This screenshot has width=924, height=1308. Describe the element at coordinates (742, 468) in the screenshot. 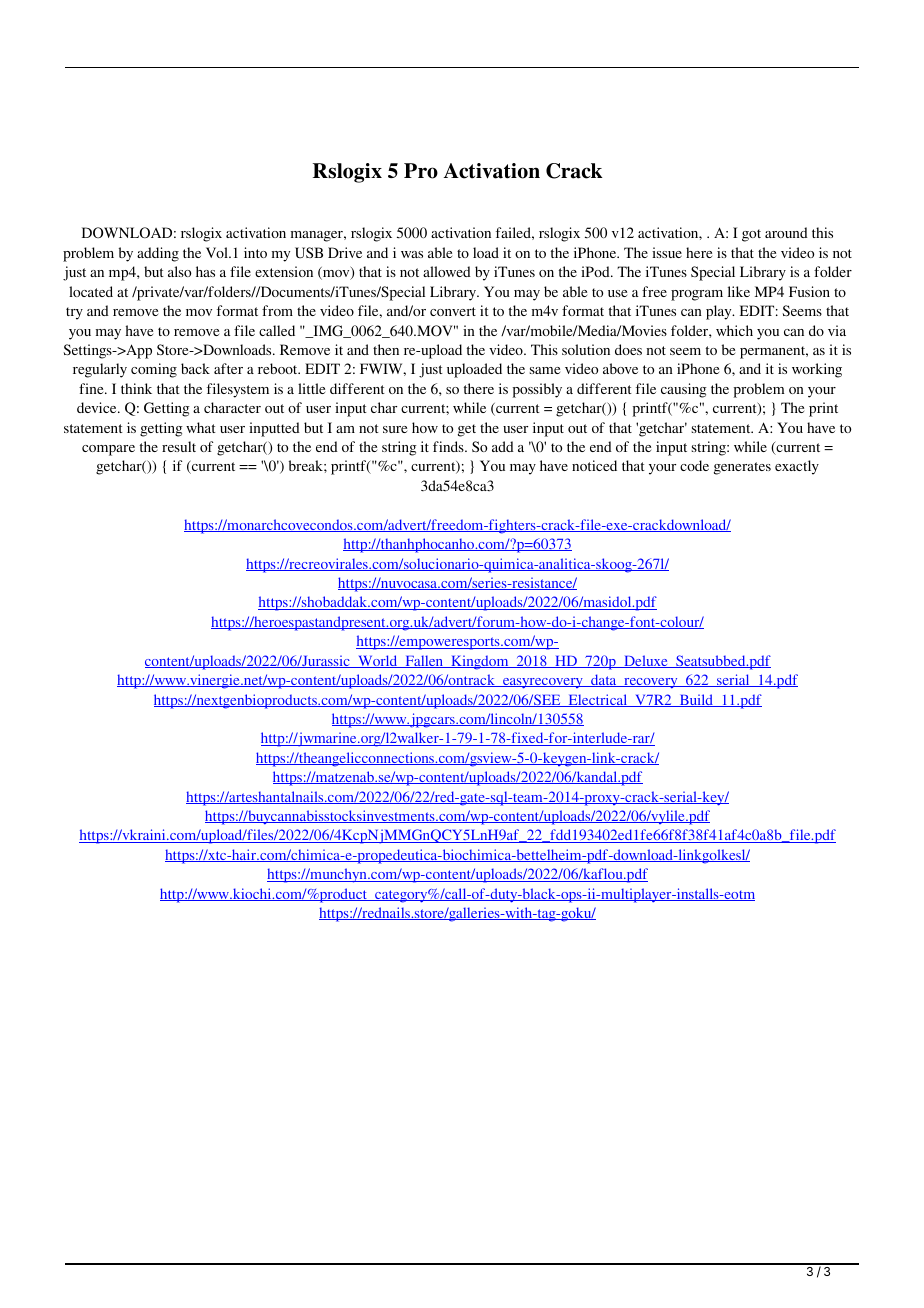

I see `generates` at that location.
